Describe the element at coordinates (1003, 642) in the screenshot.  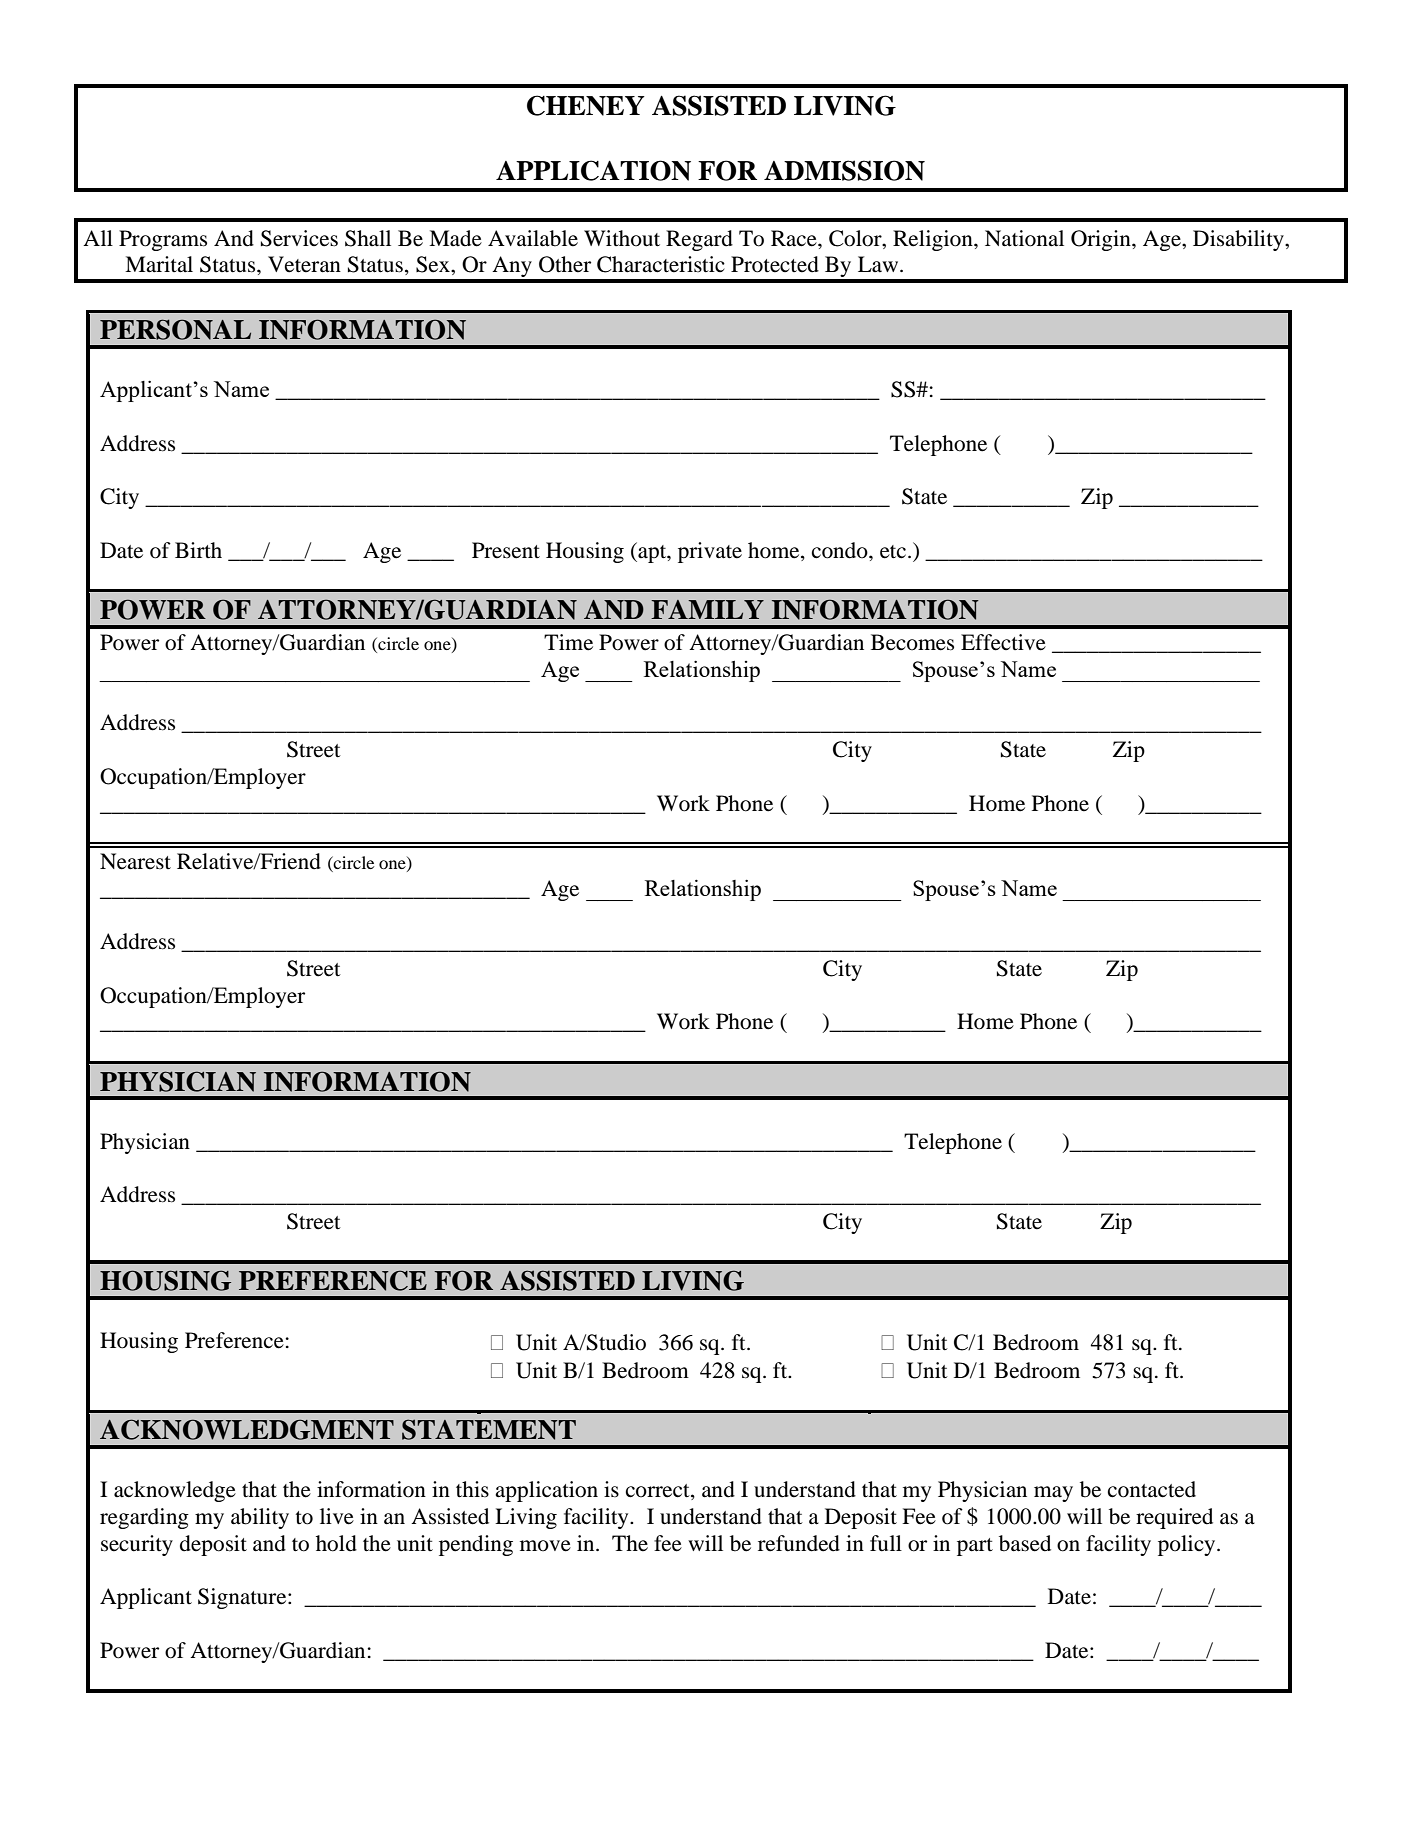
I see `Effective` at that location.
